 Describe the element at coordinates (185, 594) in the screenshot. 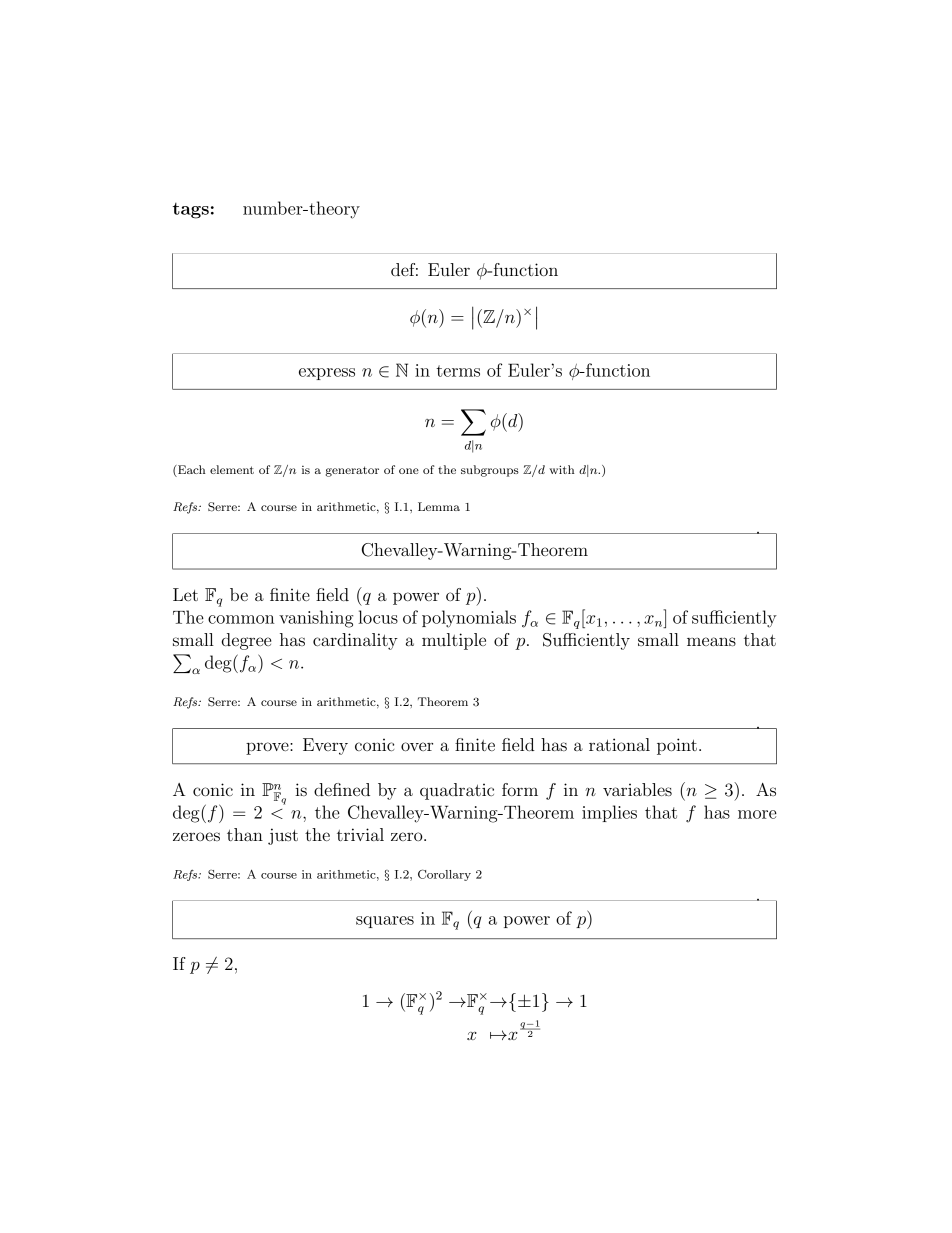

I see `Let` at that location.
